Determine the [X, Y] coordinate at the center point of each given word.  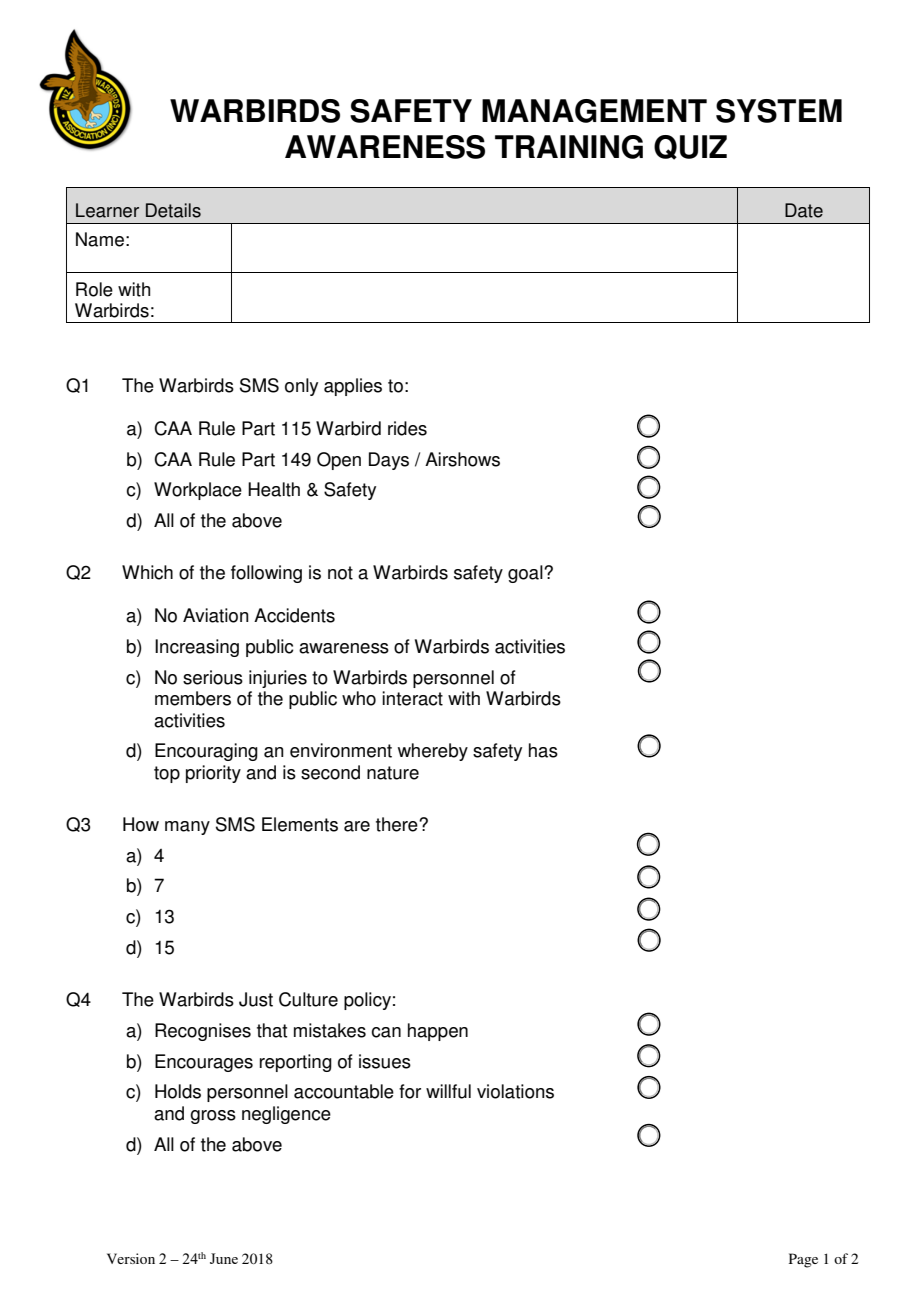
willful [448, 1091]
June [224, 1258]
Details [173, 210]
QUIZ [690, 147]
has [543, 750]
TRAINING [569, 147]
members [193, 698]
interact [412, 698]
